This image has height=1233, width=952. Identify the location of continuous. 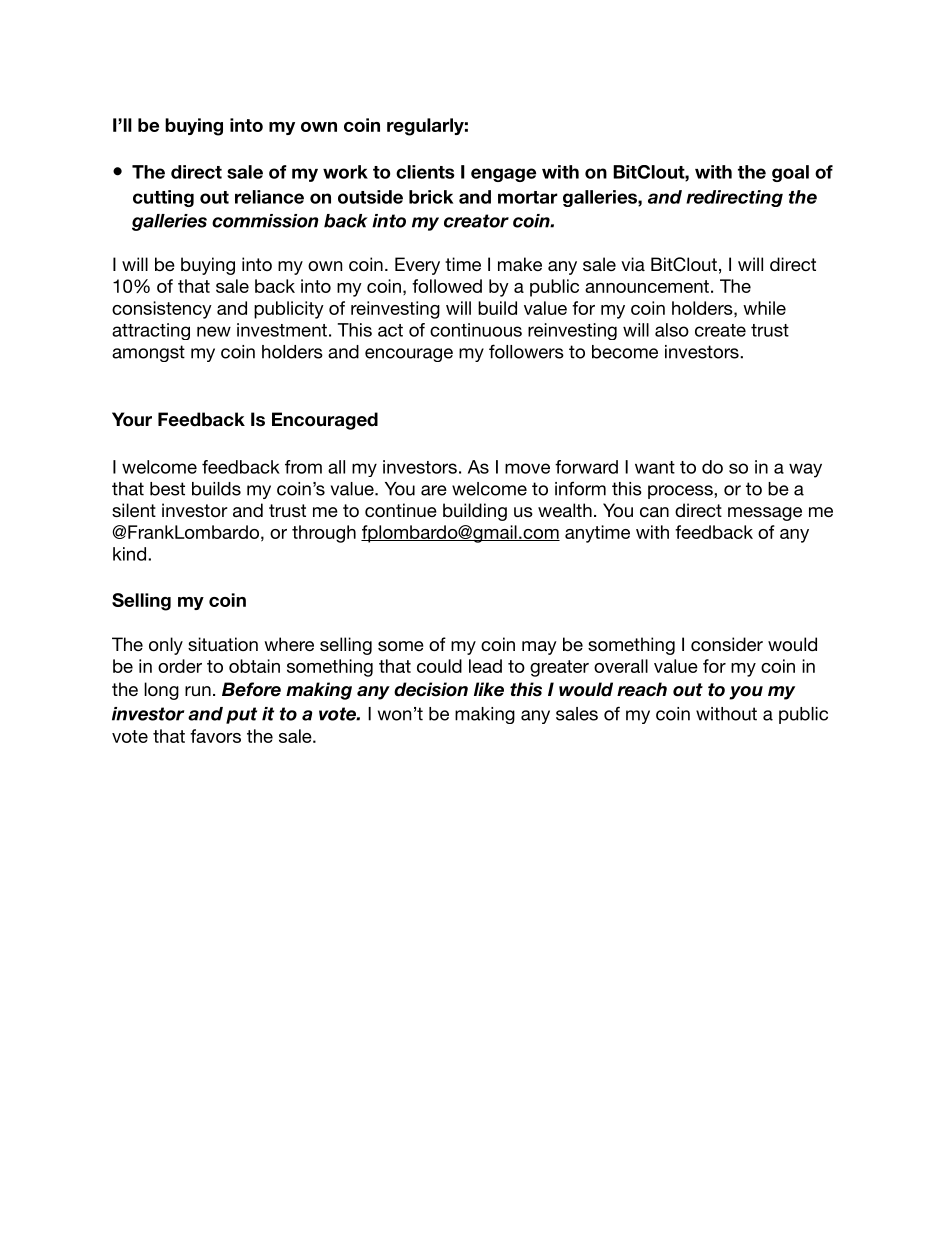
(476, 330).
